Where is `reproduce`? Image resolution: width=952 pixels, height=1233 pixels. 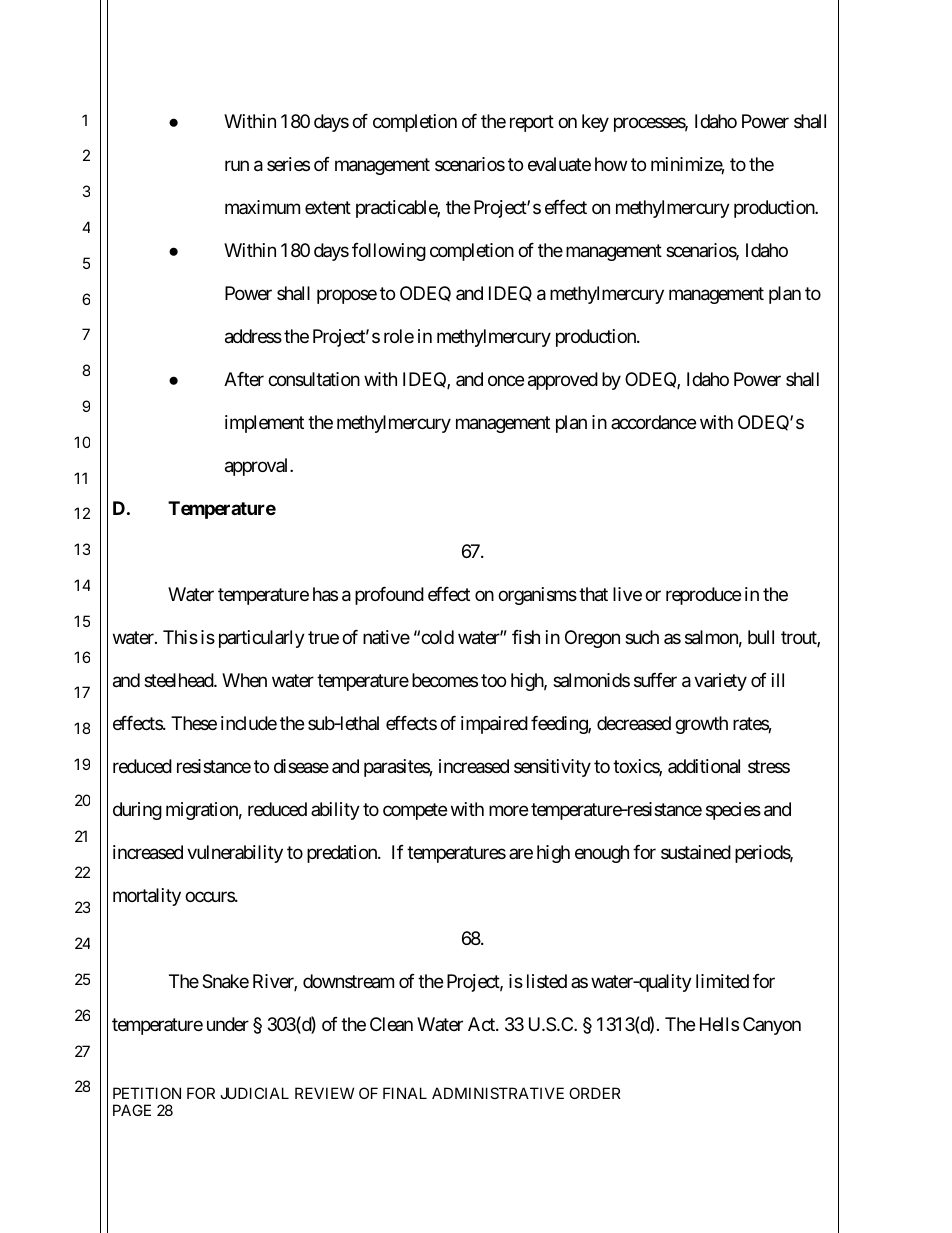 reproduce is located at coordinates (703, 596).
